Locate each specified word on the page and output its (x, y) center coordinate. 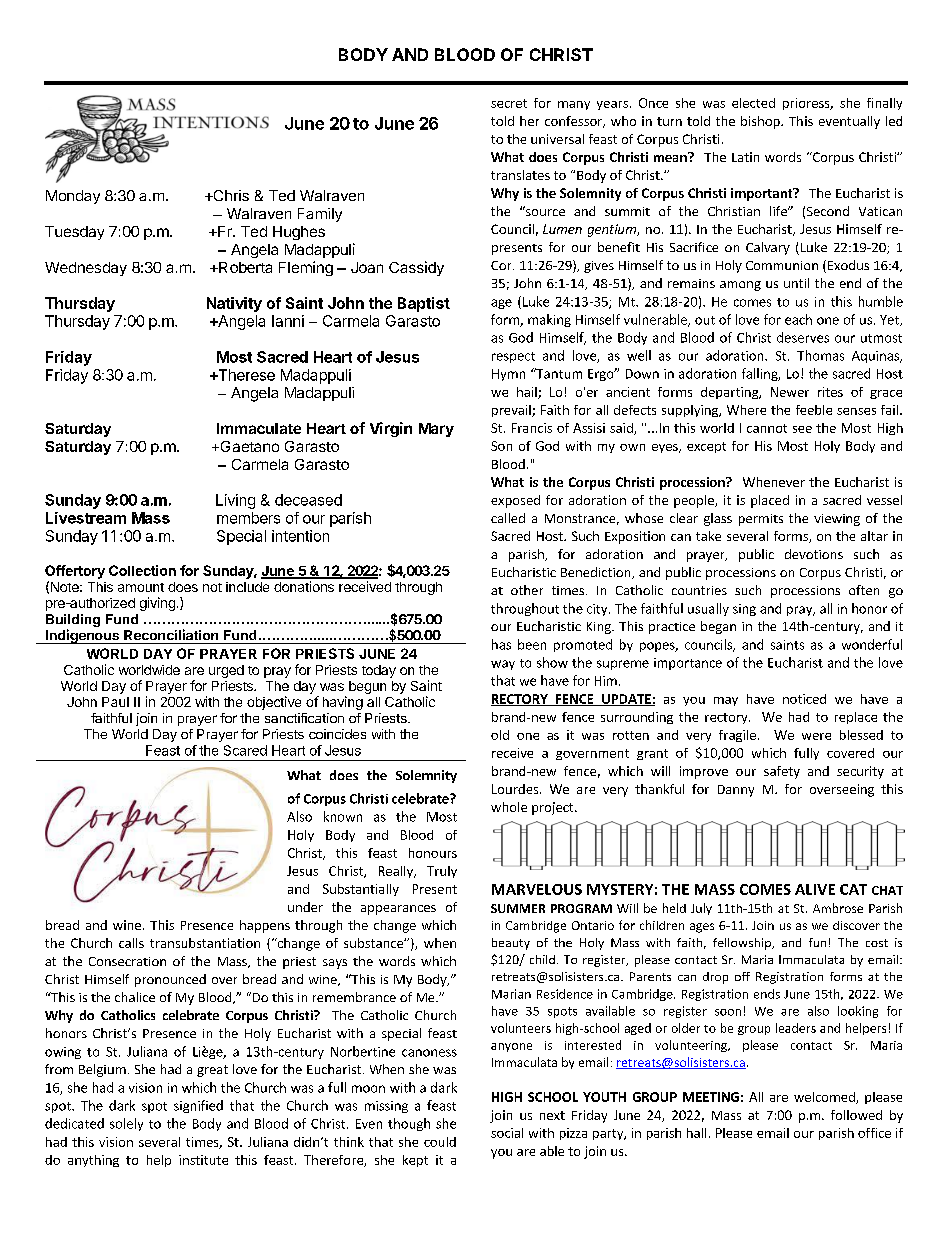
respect (513, 357)
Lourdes (516, 789)
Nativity (234, 304)
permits (761, 520)
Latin (745, 157)
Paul (115, 702)
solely (126, 1124)
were (816, 736)
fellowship (743, 944)
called (508, 518)
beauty (511, 944)
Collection (142, 570)
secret (509, 103)
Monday (73, 197)
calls (131, 943)
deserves (803, 337)
